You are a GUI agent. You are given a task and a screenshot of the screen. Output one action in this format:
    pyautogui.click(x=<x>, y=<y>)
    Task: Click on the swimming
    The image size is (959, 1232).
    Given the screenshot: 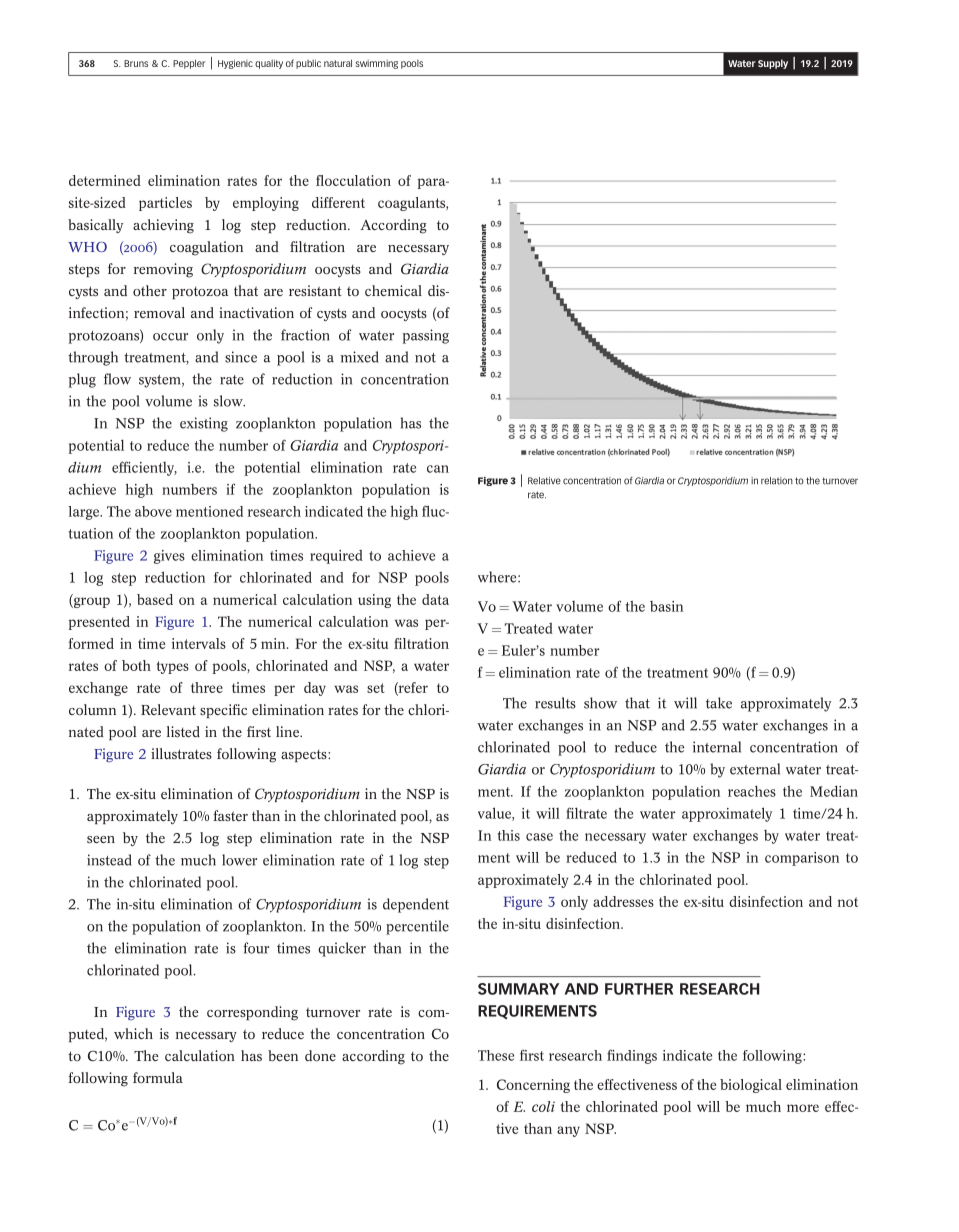 What is the action you would take?
    pyautogui.click(x=376, y=64)
